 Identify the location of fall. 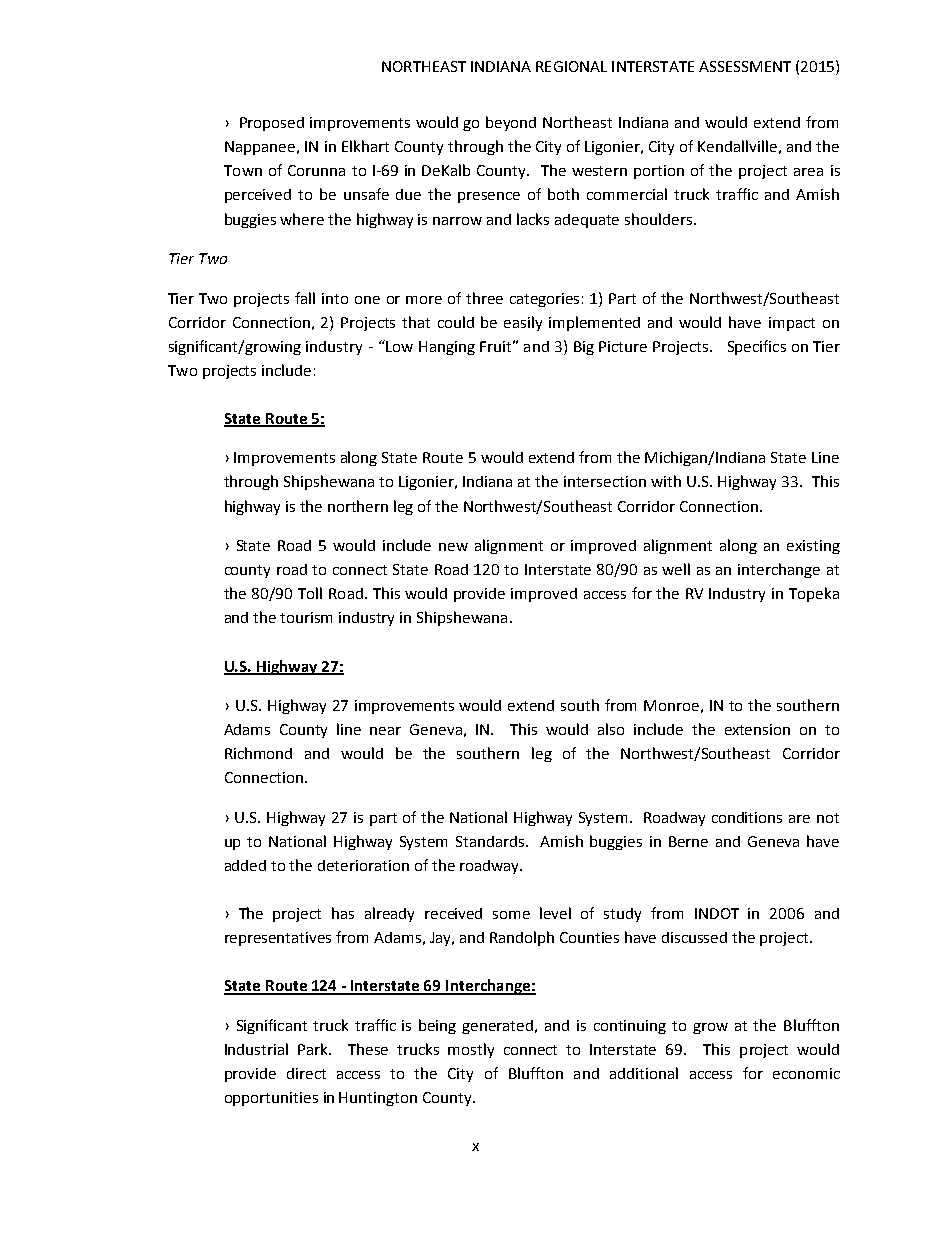
(305, 298).
